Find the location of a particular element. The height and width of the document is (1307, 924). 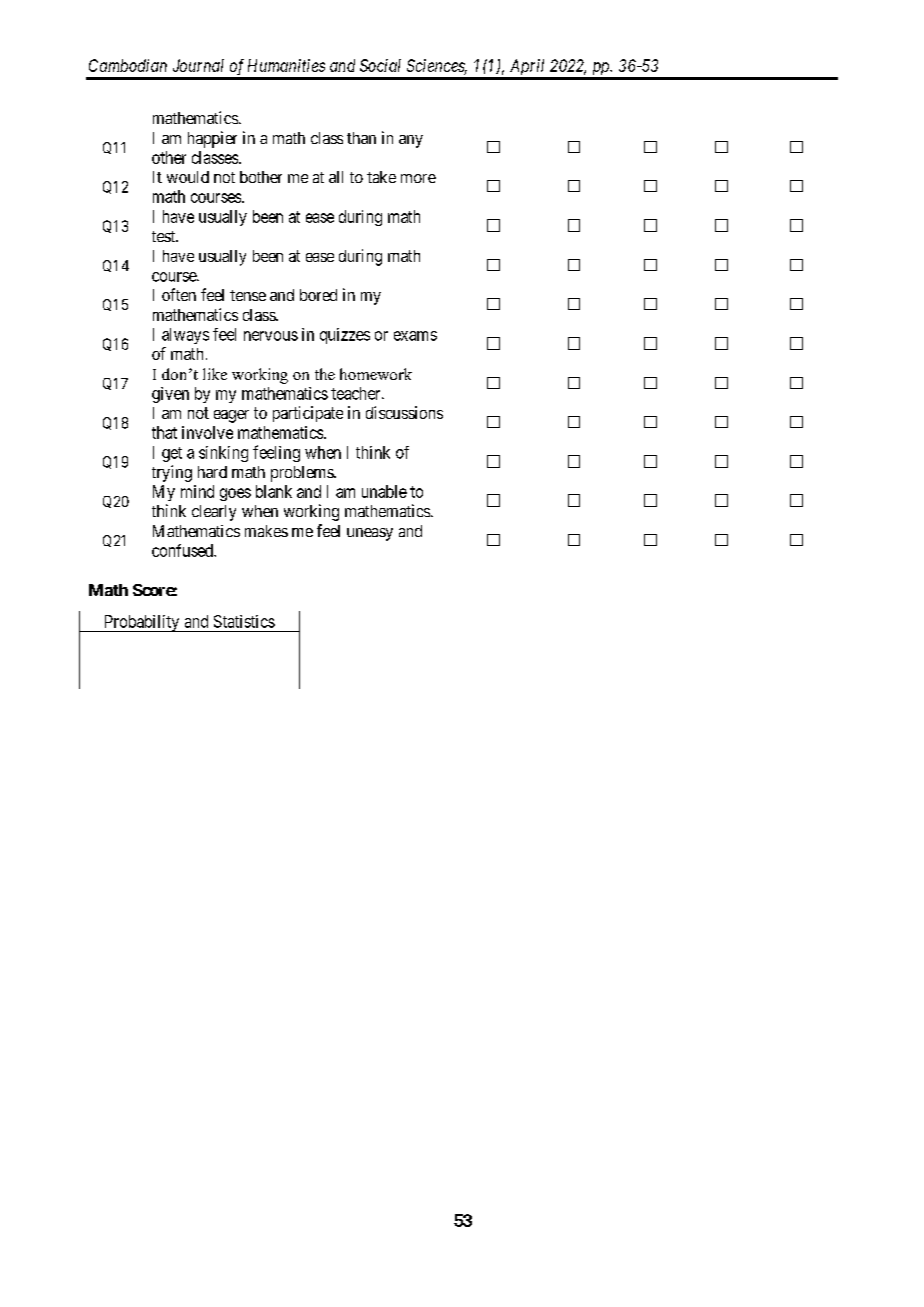

Journal is located at coordinates (198, 65).
